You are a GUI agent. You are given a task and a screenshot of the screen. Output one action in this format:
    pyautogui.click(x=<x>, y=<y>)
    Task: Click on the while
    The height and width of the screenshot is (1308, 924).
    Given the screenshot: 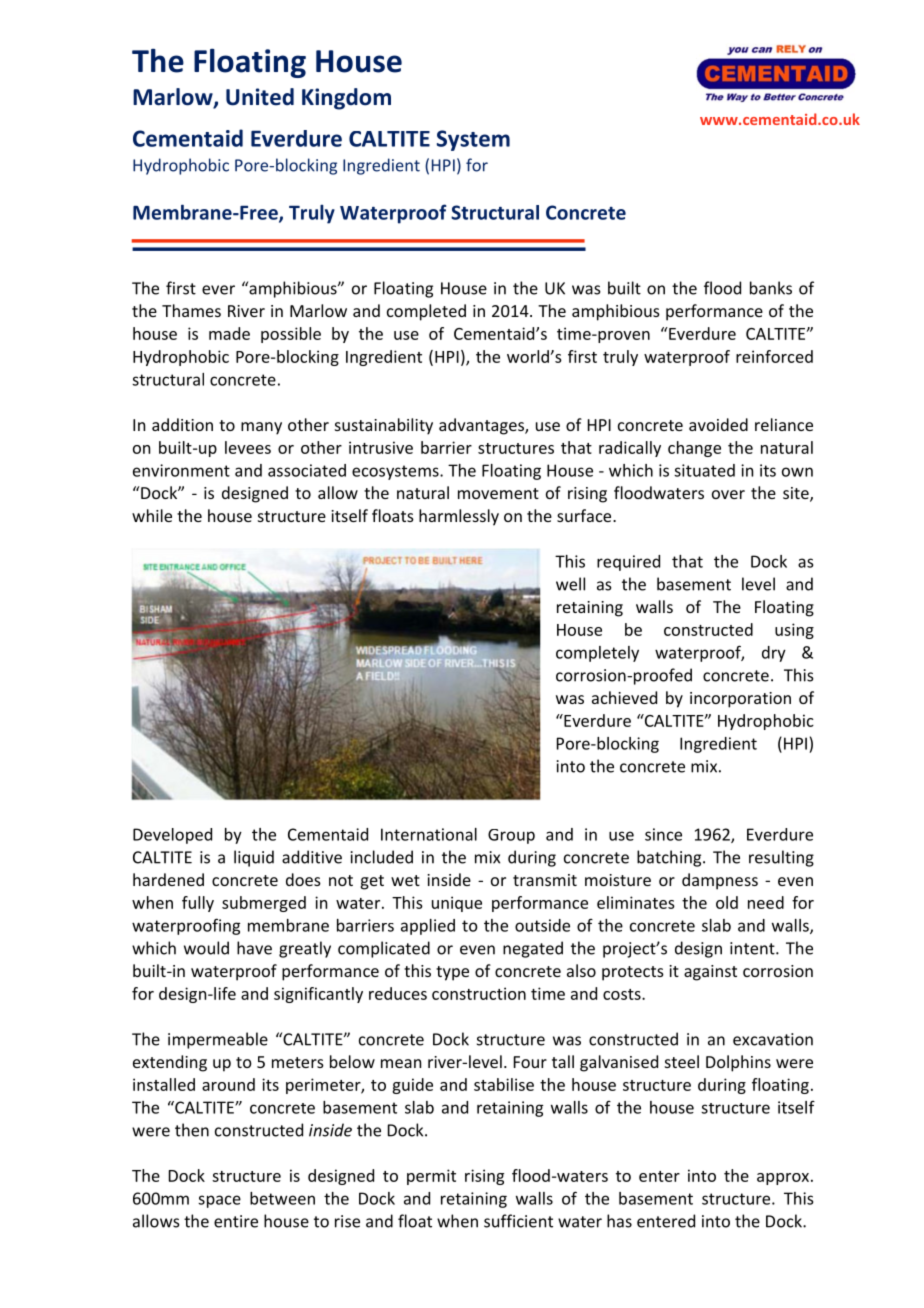 What is the action you would take?
    pyautogui.click(x=152, y=515)
